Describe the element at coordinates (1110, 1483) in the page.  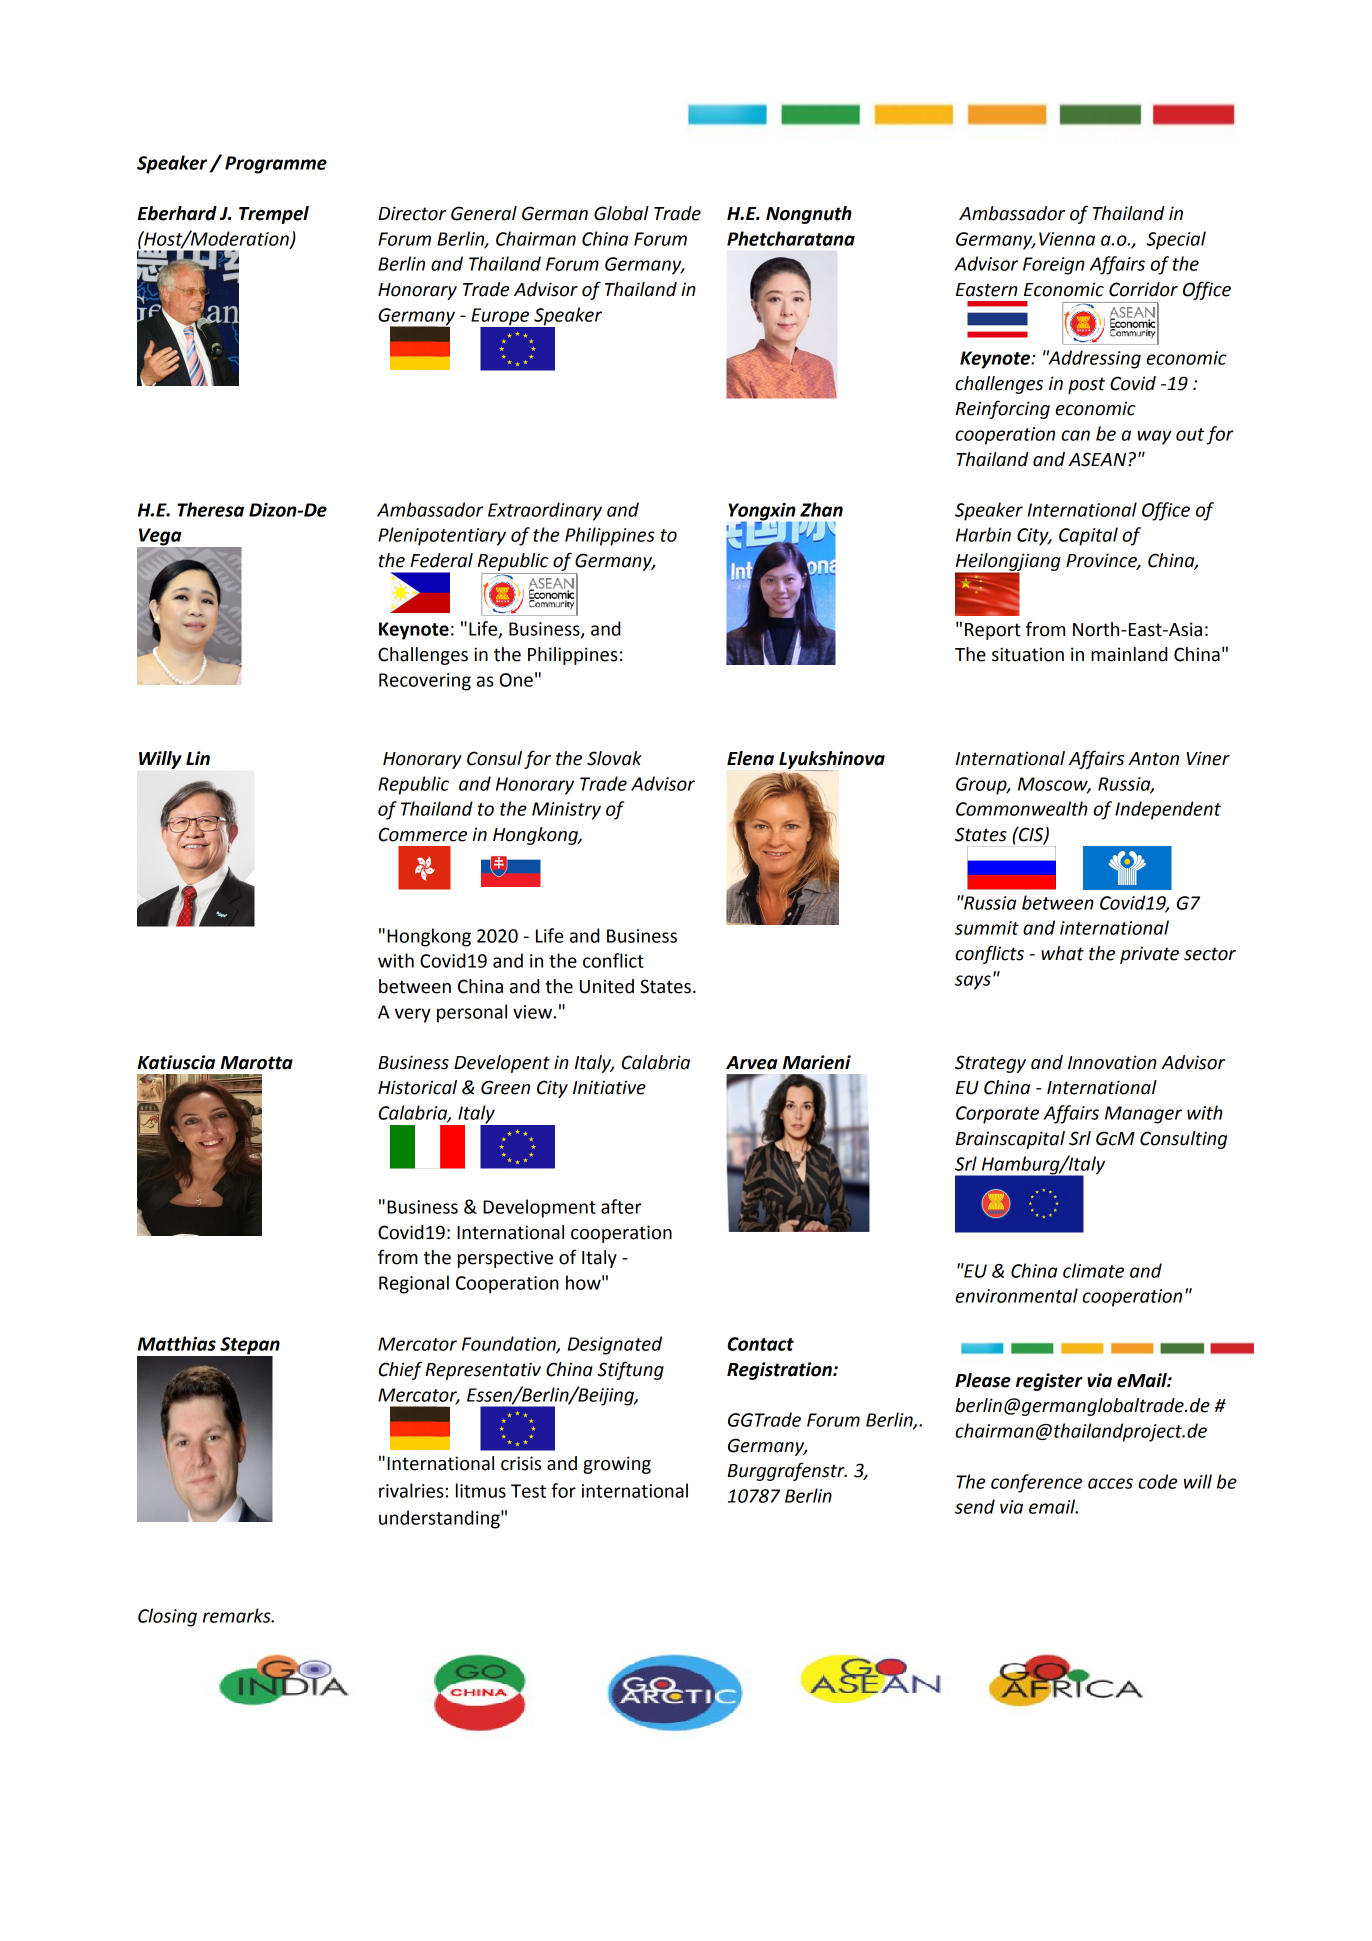
I see `acces` at that location.
